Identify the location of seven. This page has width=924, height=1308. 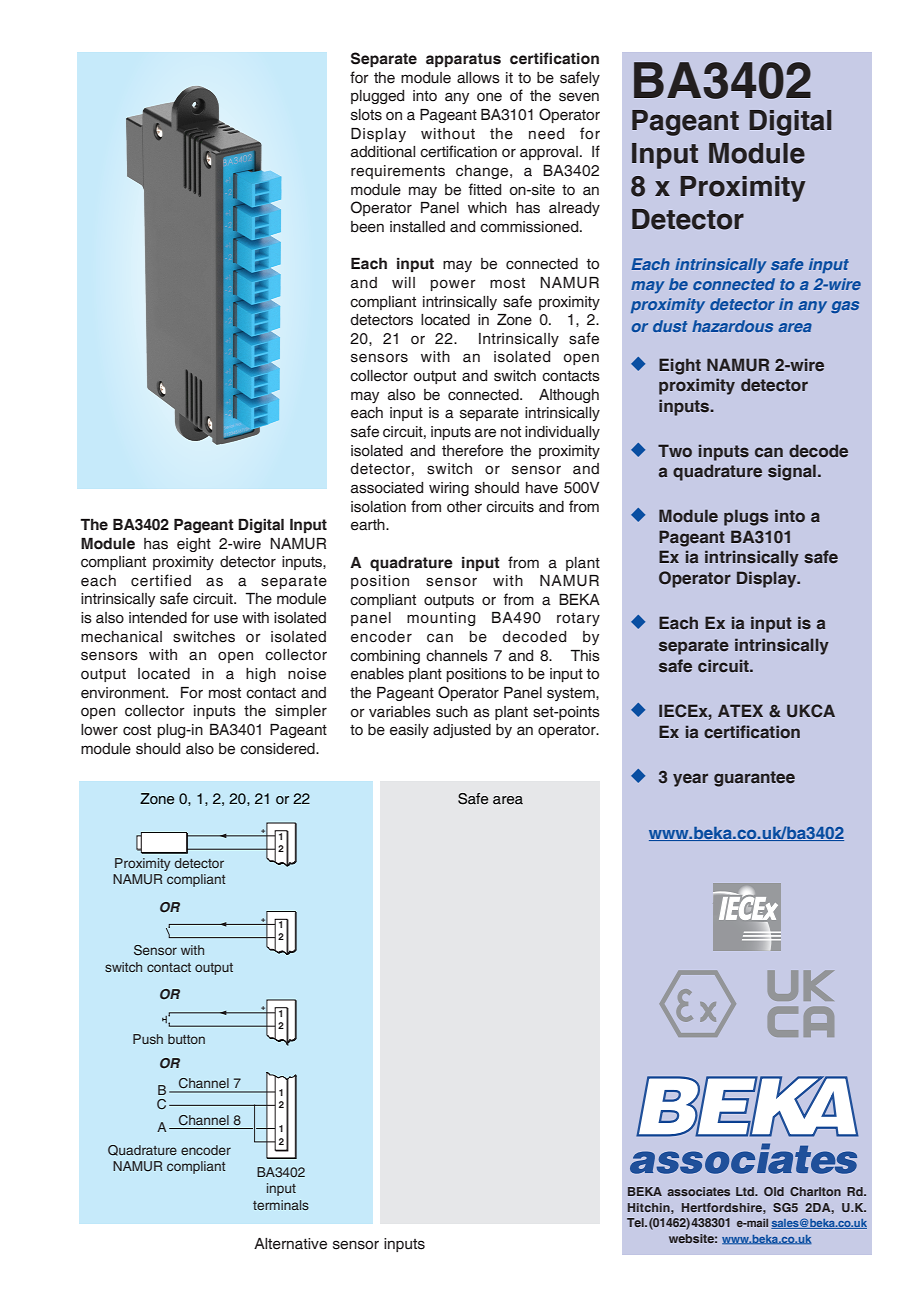
(579, 97).
